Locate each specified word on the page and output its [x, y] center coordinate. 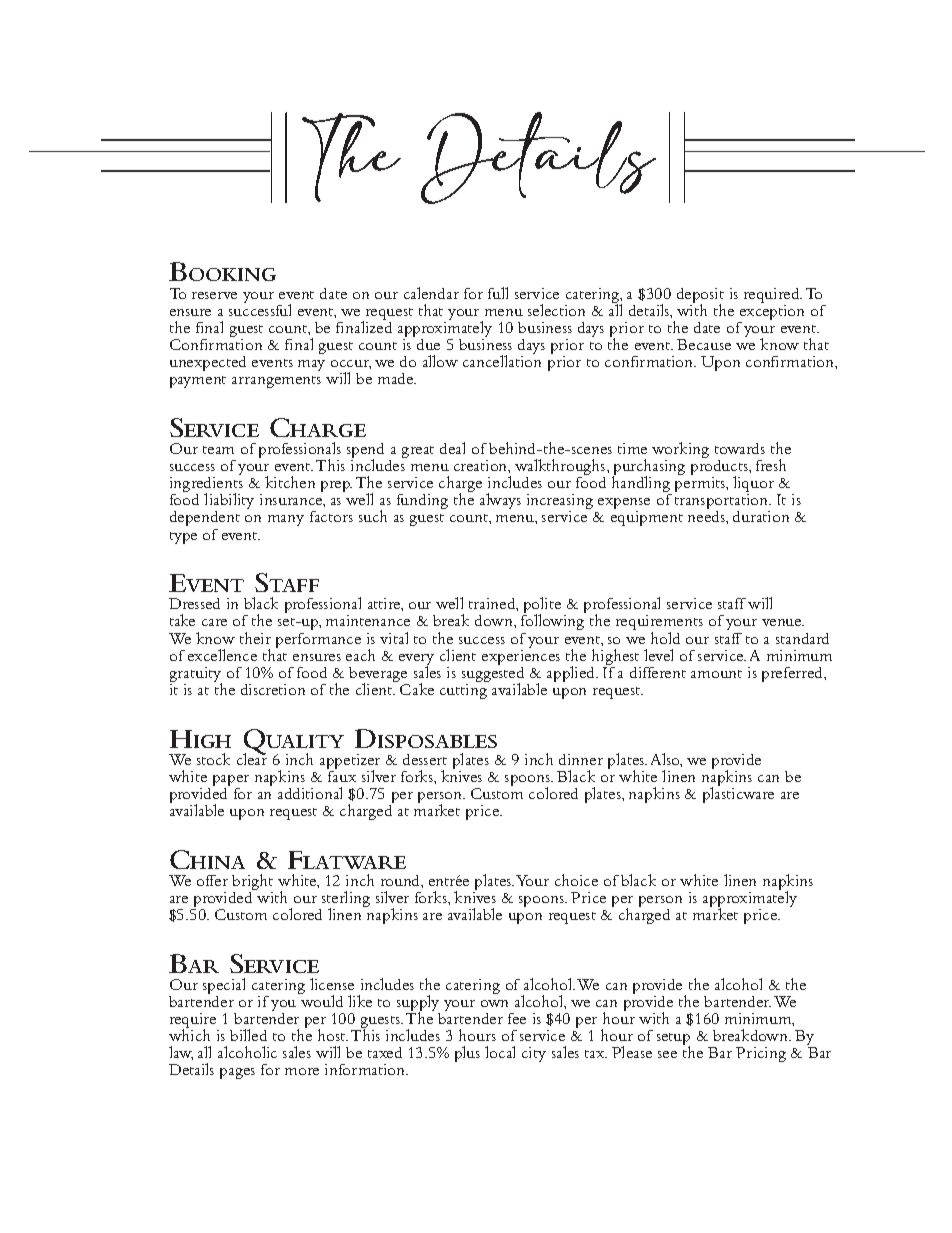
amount [716, 674]
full [498, 293]
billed [248, 1035]
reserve [214, 295]
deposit [700, 297]
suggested [493, 674]
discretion [273, 689]
